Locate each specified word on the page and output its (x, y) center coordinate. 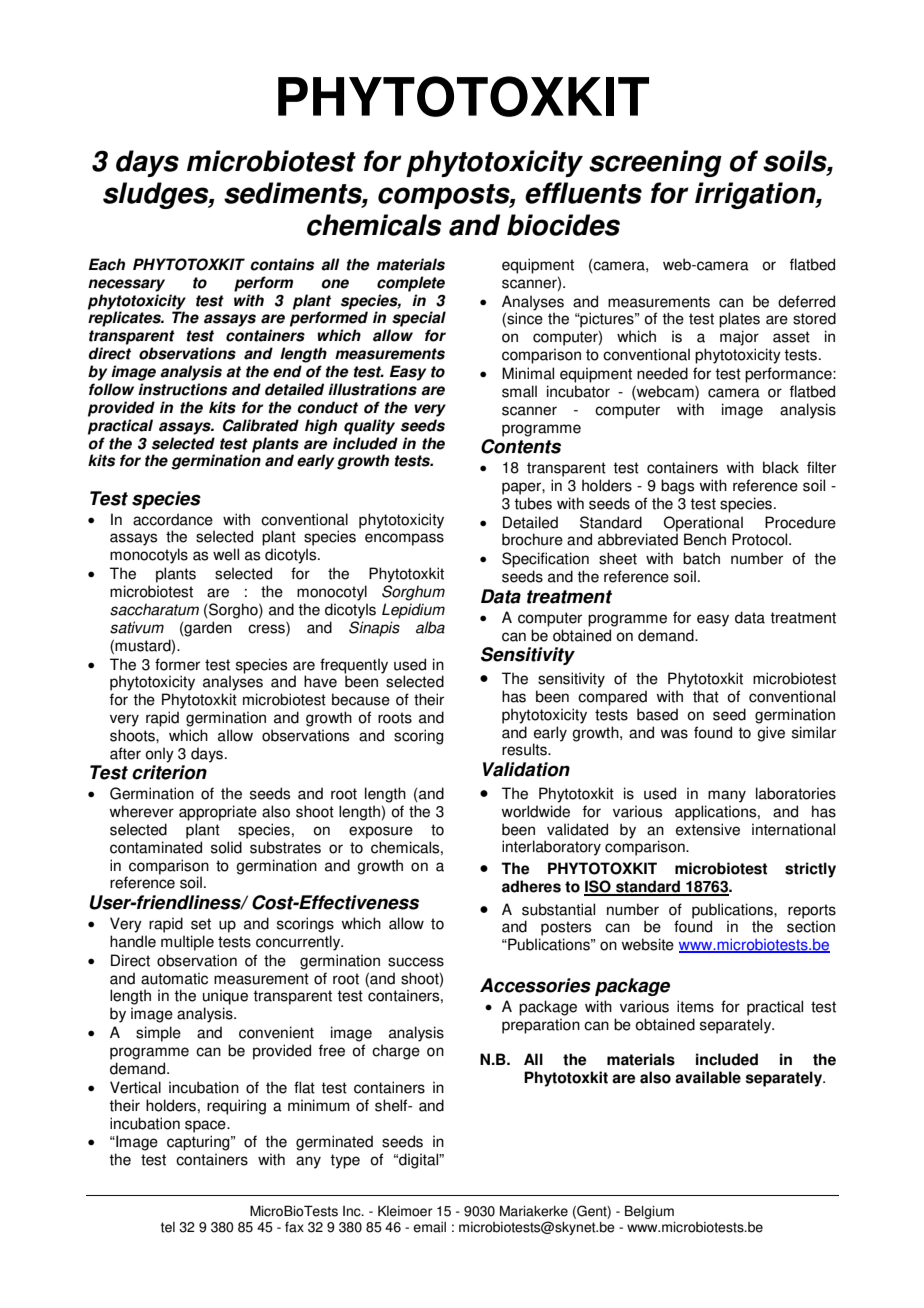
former (177, 664)
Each (107, 264)
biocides (563, 225)
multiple (187, 943)
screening (655, 163)
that (706, 696)
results (525, 749)
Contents (521, 446)
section (811, 926)
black (781, 467)
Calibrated (261, 425)
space (206, 1126)
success (416, 962)
